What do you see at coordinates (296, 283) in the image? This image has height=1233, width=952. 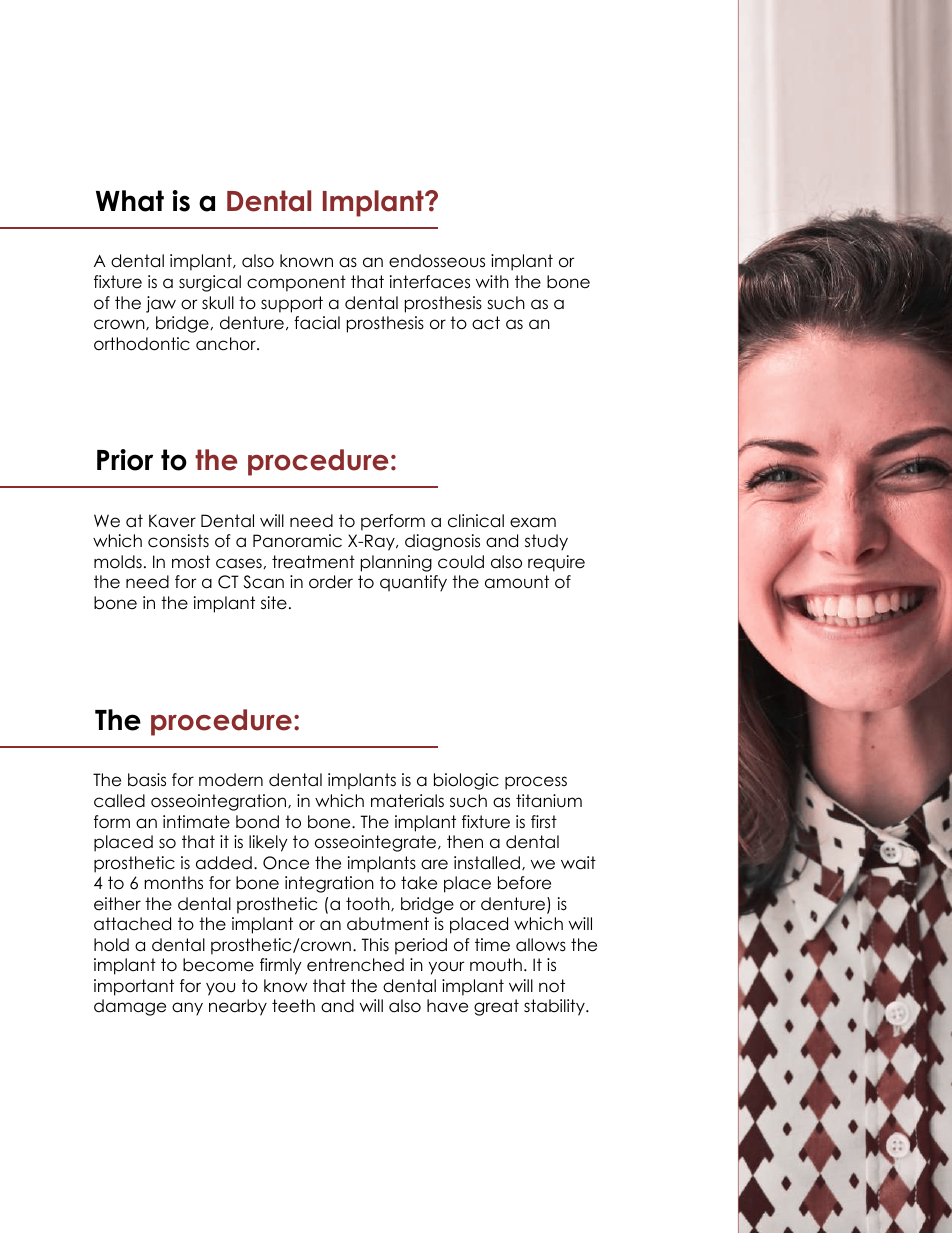 I see `component` at bounding box center [296, 283].
